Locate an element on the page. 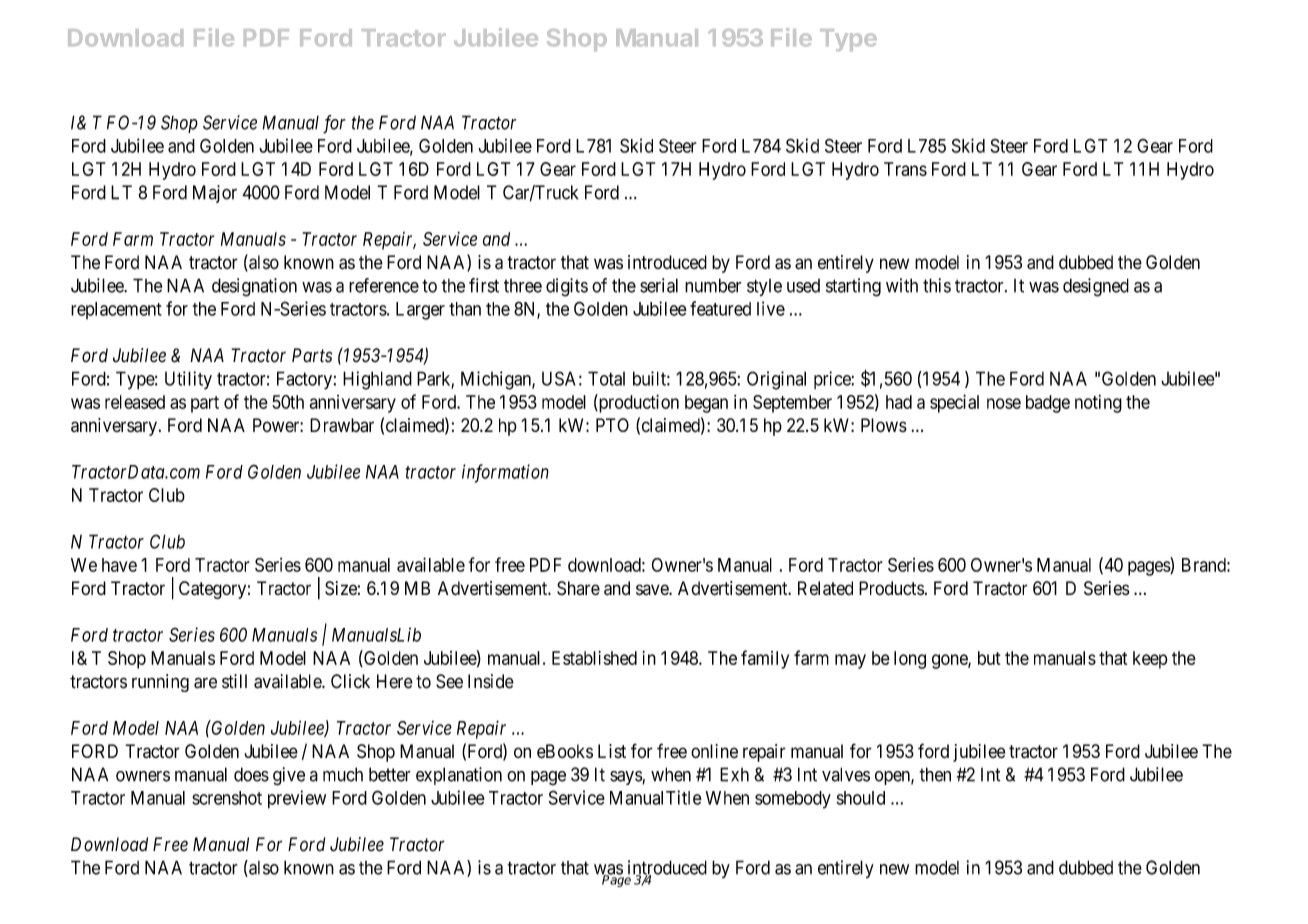  does is located at coordinates (251, 774).
